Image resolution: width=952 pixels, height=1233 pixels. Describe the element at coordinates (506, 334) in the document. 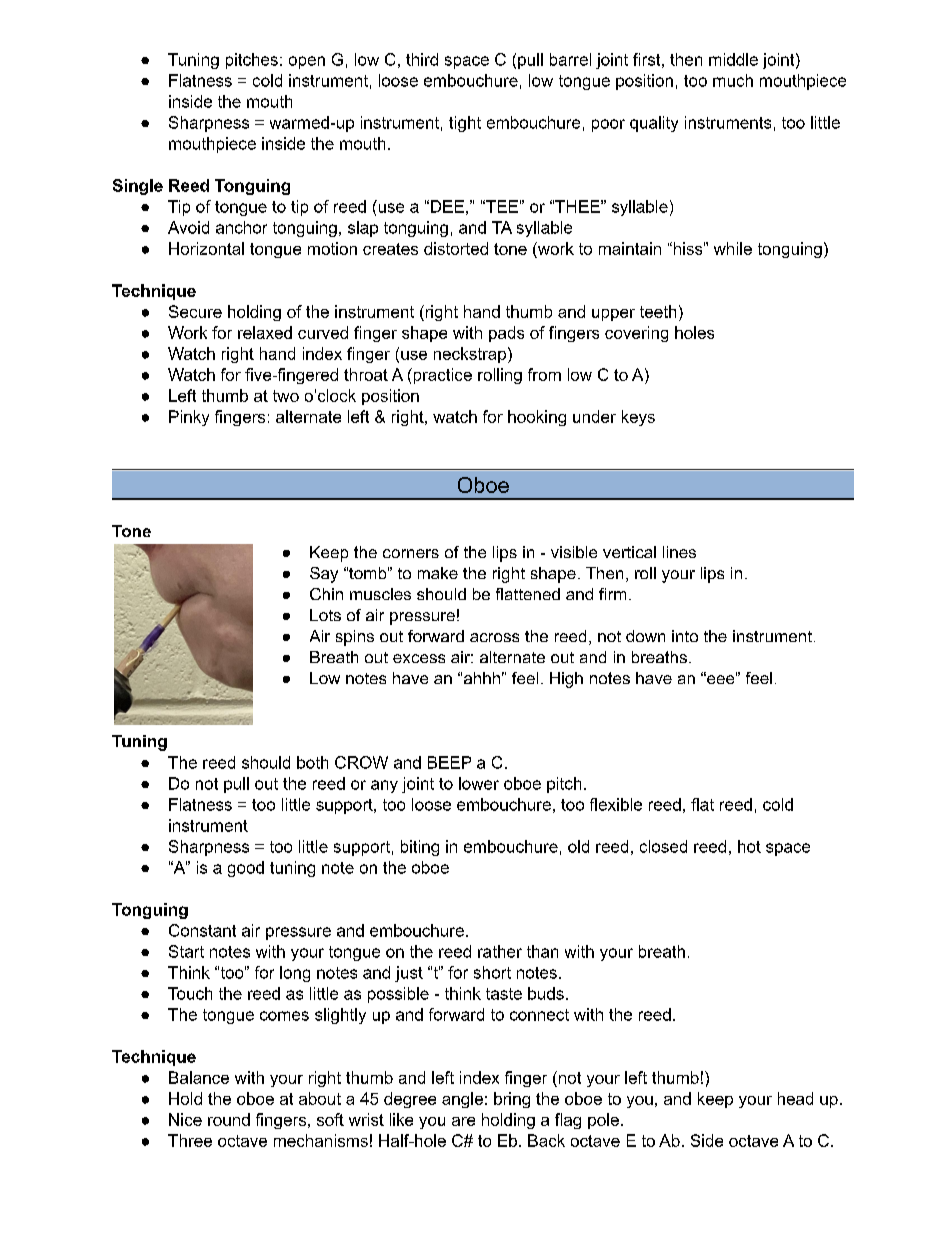

I see `pads` at that location.
